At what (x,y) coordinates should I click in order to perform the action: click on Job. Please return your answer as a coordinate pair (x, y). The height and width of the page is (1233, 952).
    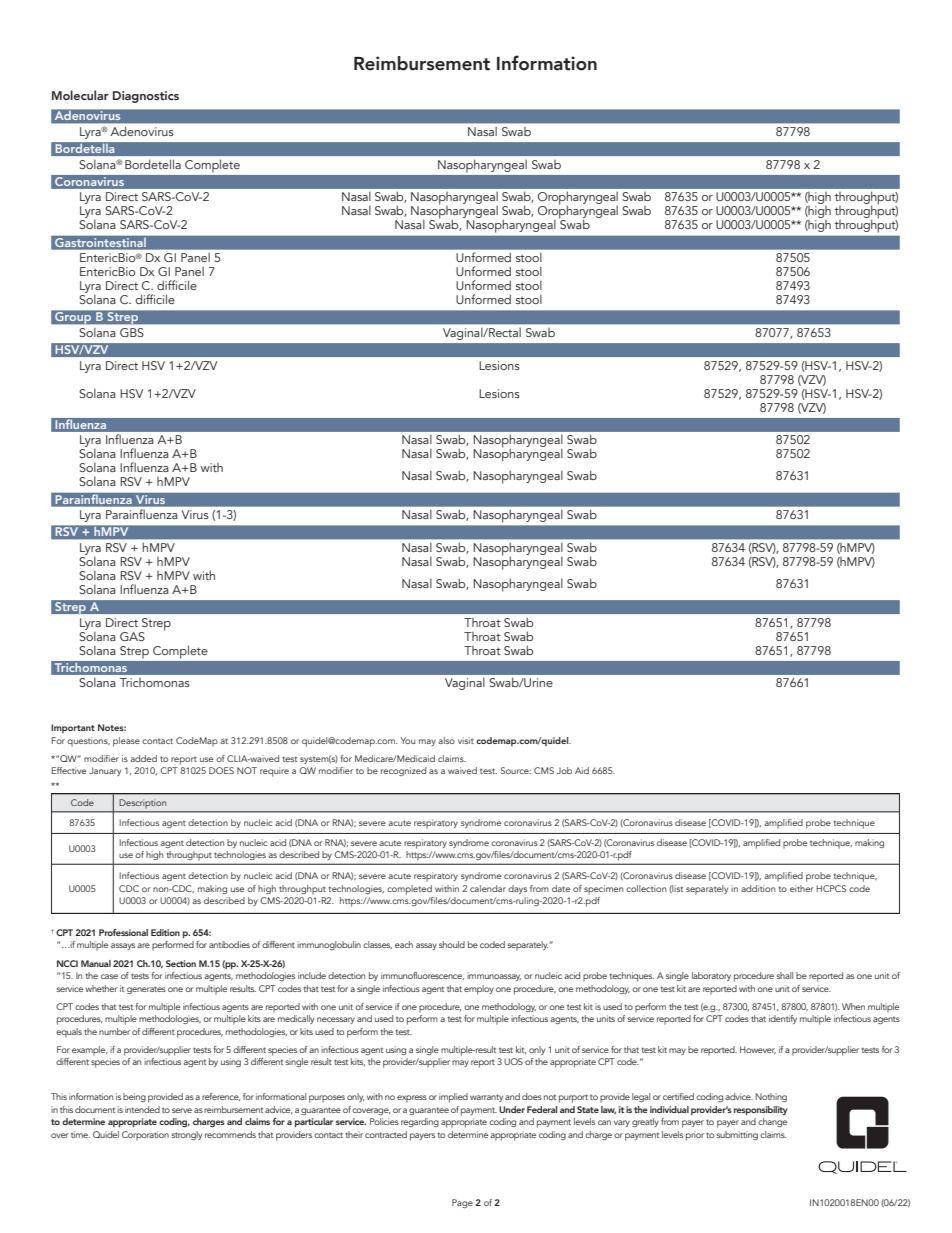
    Looking at the image, I should click on (564, 770).
